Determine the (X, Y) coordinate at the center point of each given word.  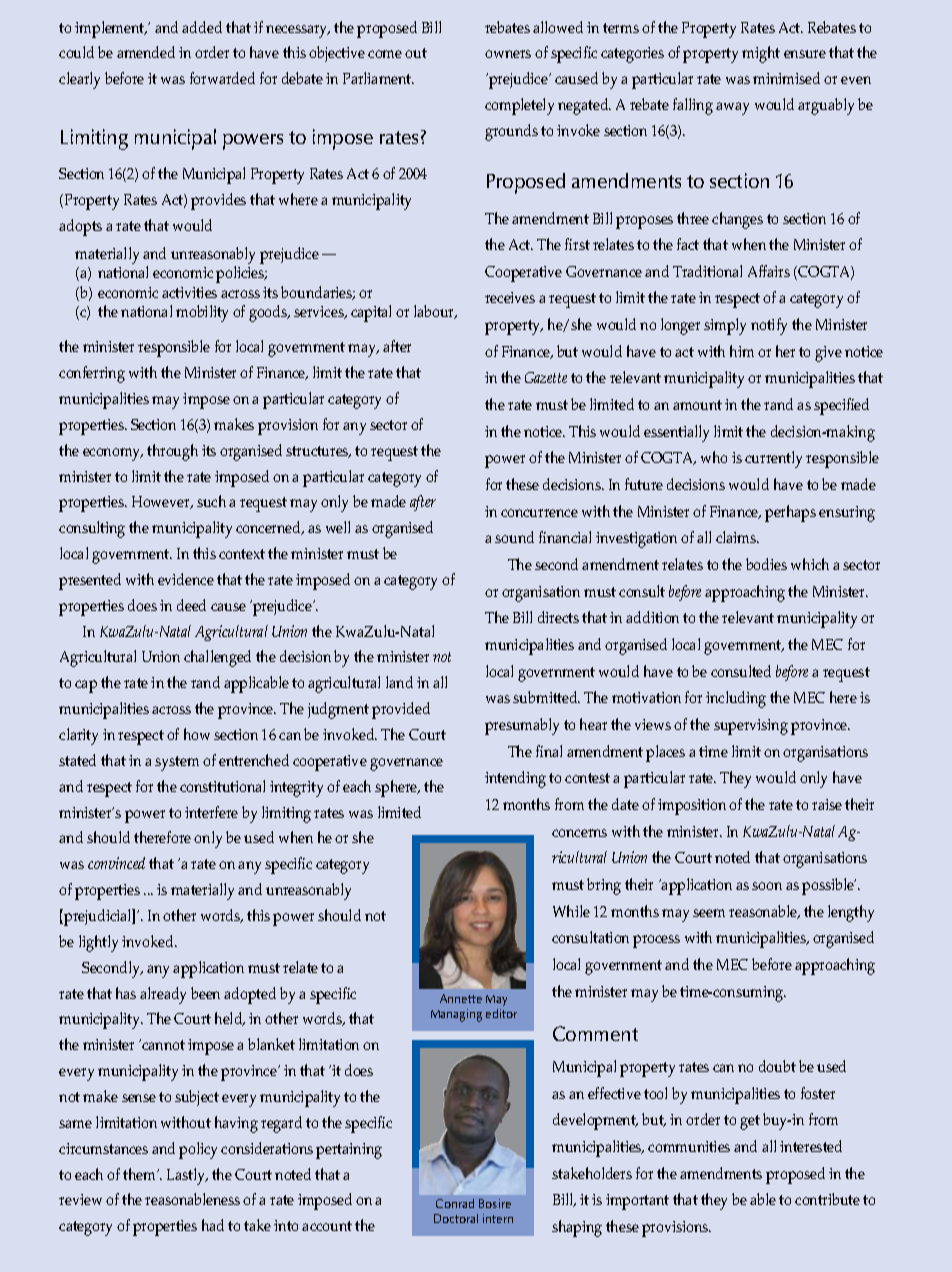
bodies (766, 564)
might (761, 54)
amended (146, 52)
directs (558, 617)
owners (508, 54)
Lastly (187, 1176)
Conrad (455, 1203)
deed (191, 605)
